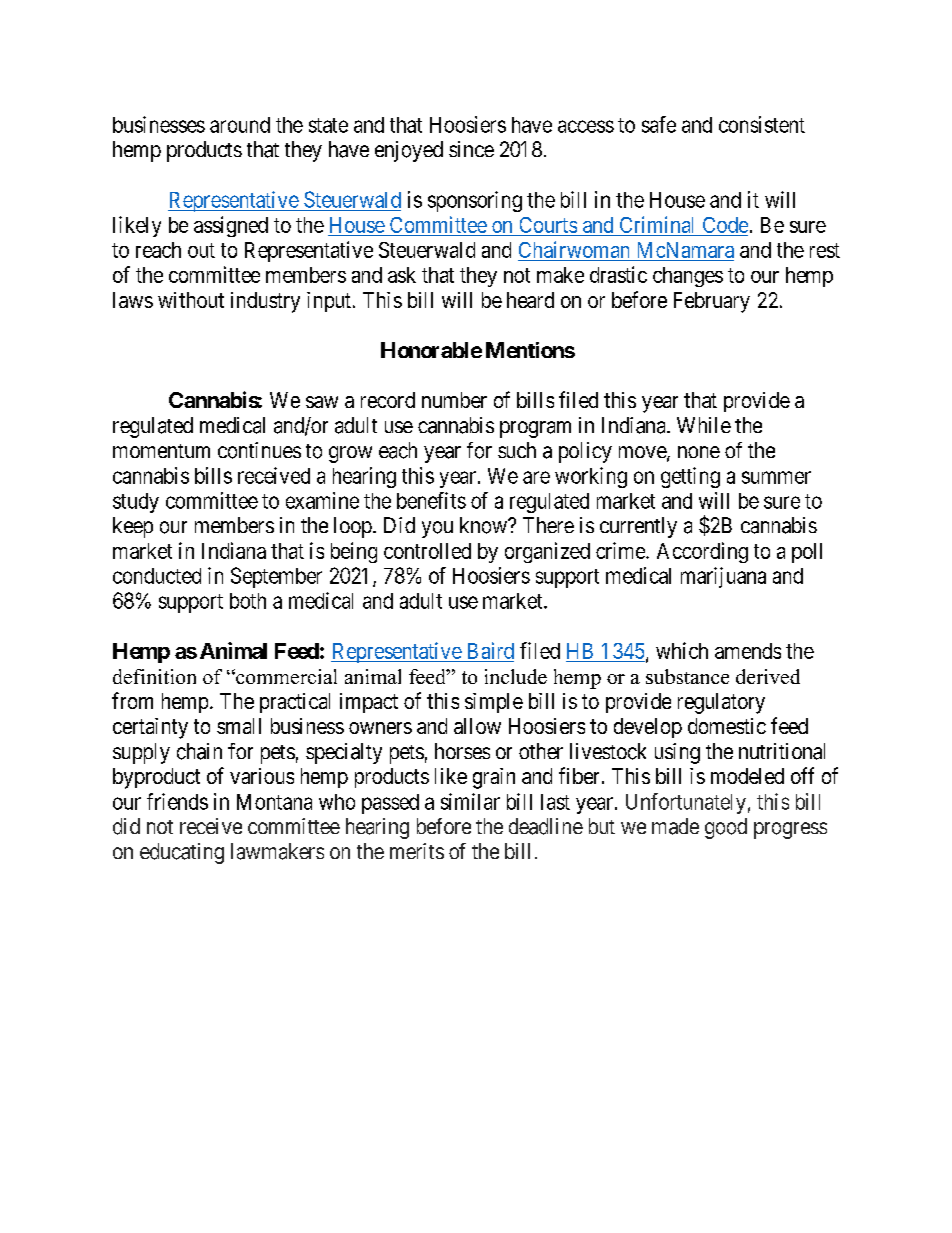 The width and height of the screenshot is (952, 1233). What do you see at coordinates (762, 124) in the screenshot?
I see `consistent` at bounding box center [762, 124].
